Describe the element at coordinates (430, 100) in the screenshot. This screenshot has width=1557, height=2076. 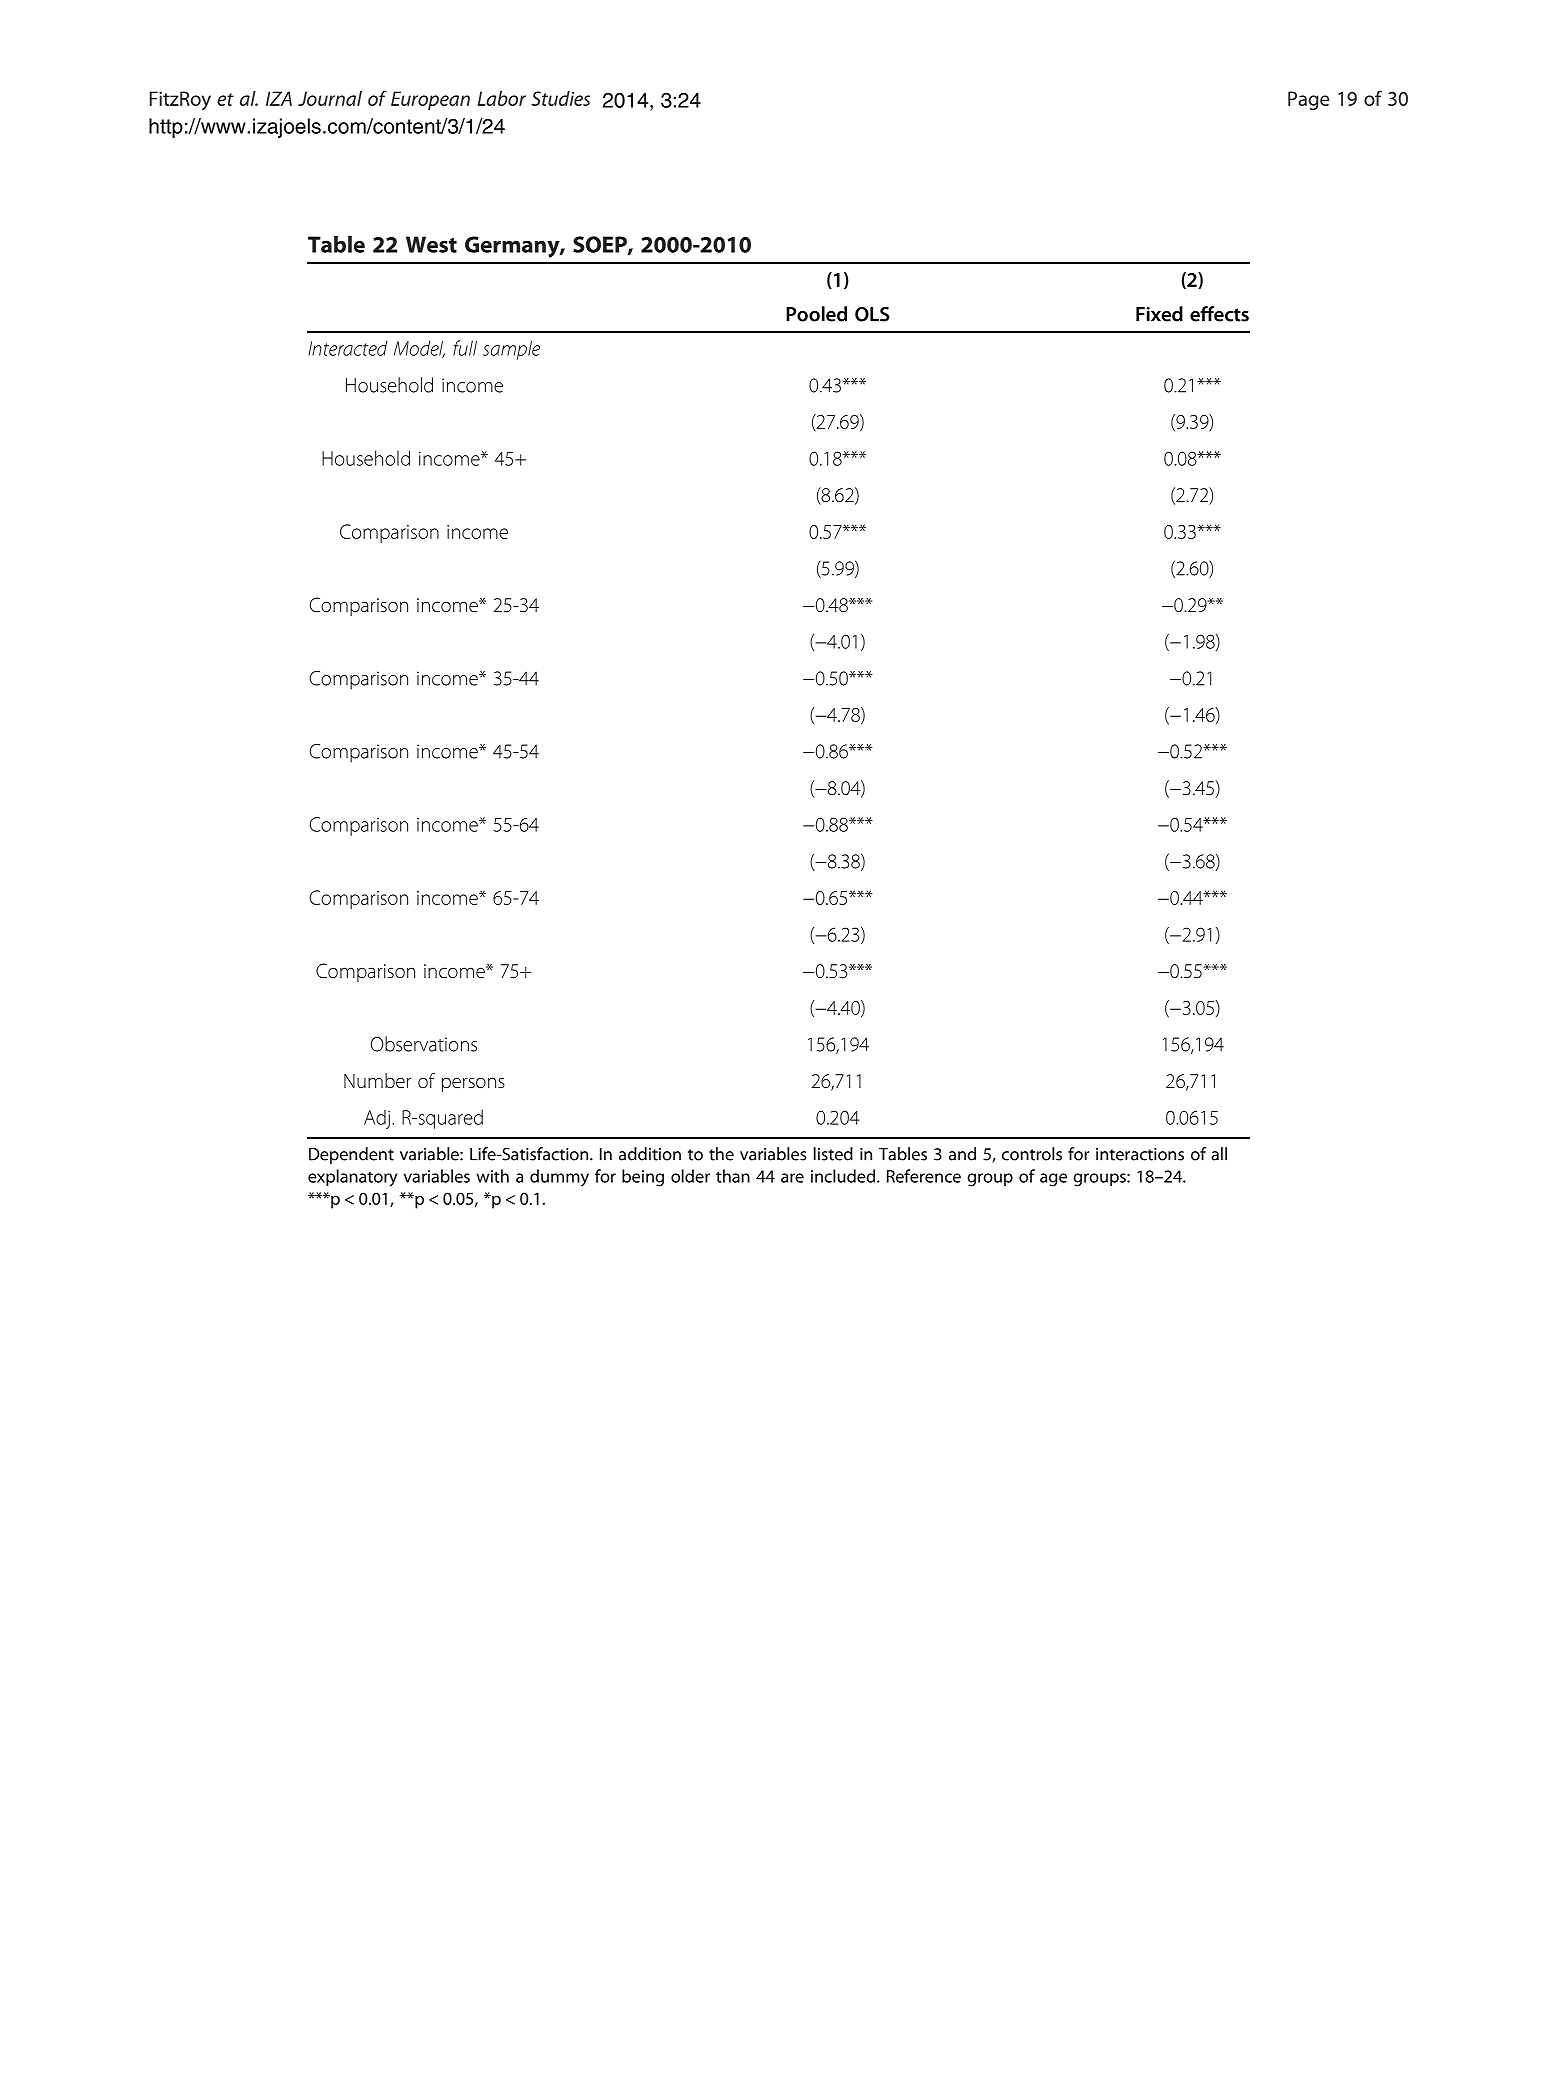
I see `European` at that location.
